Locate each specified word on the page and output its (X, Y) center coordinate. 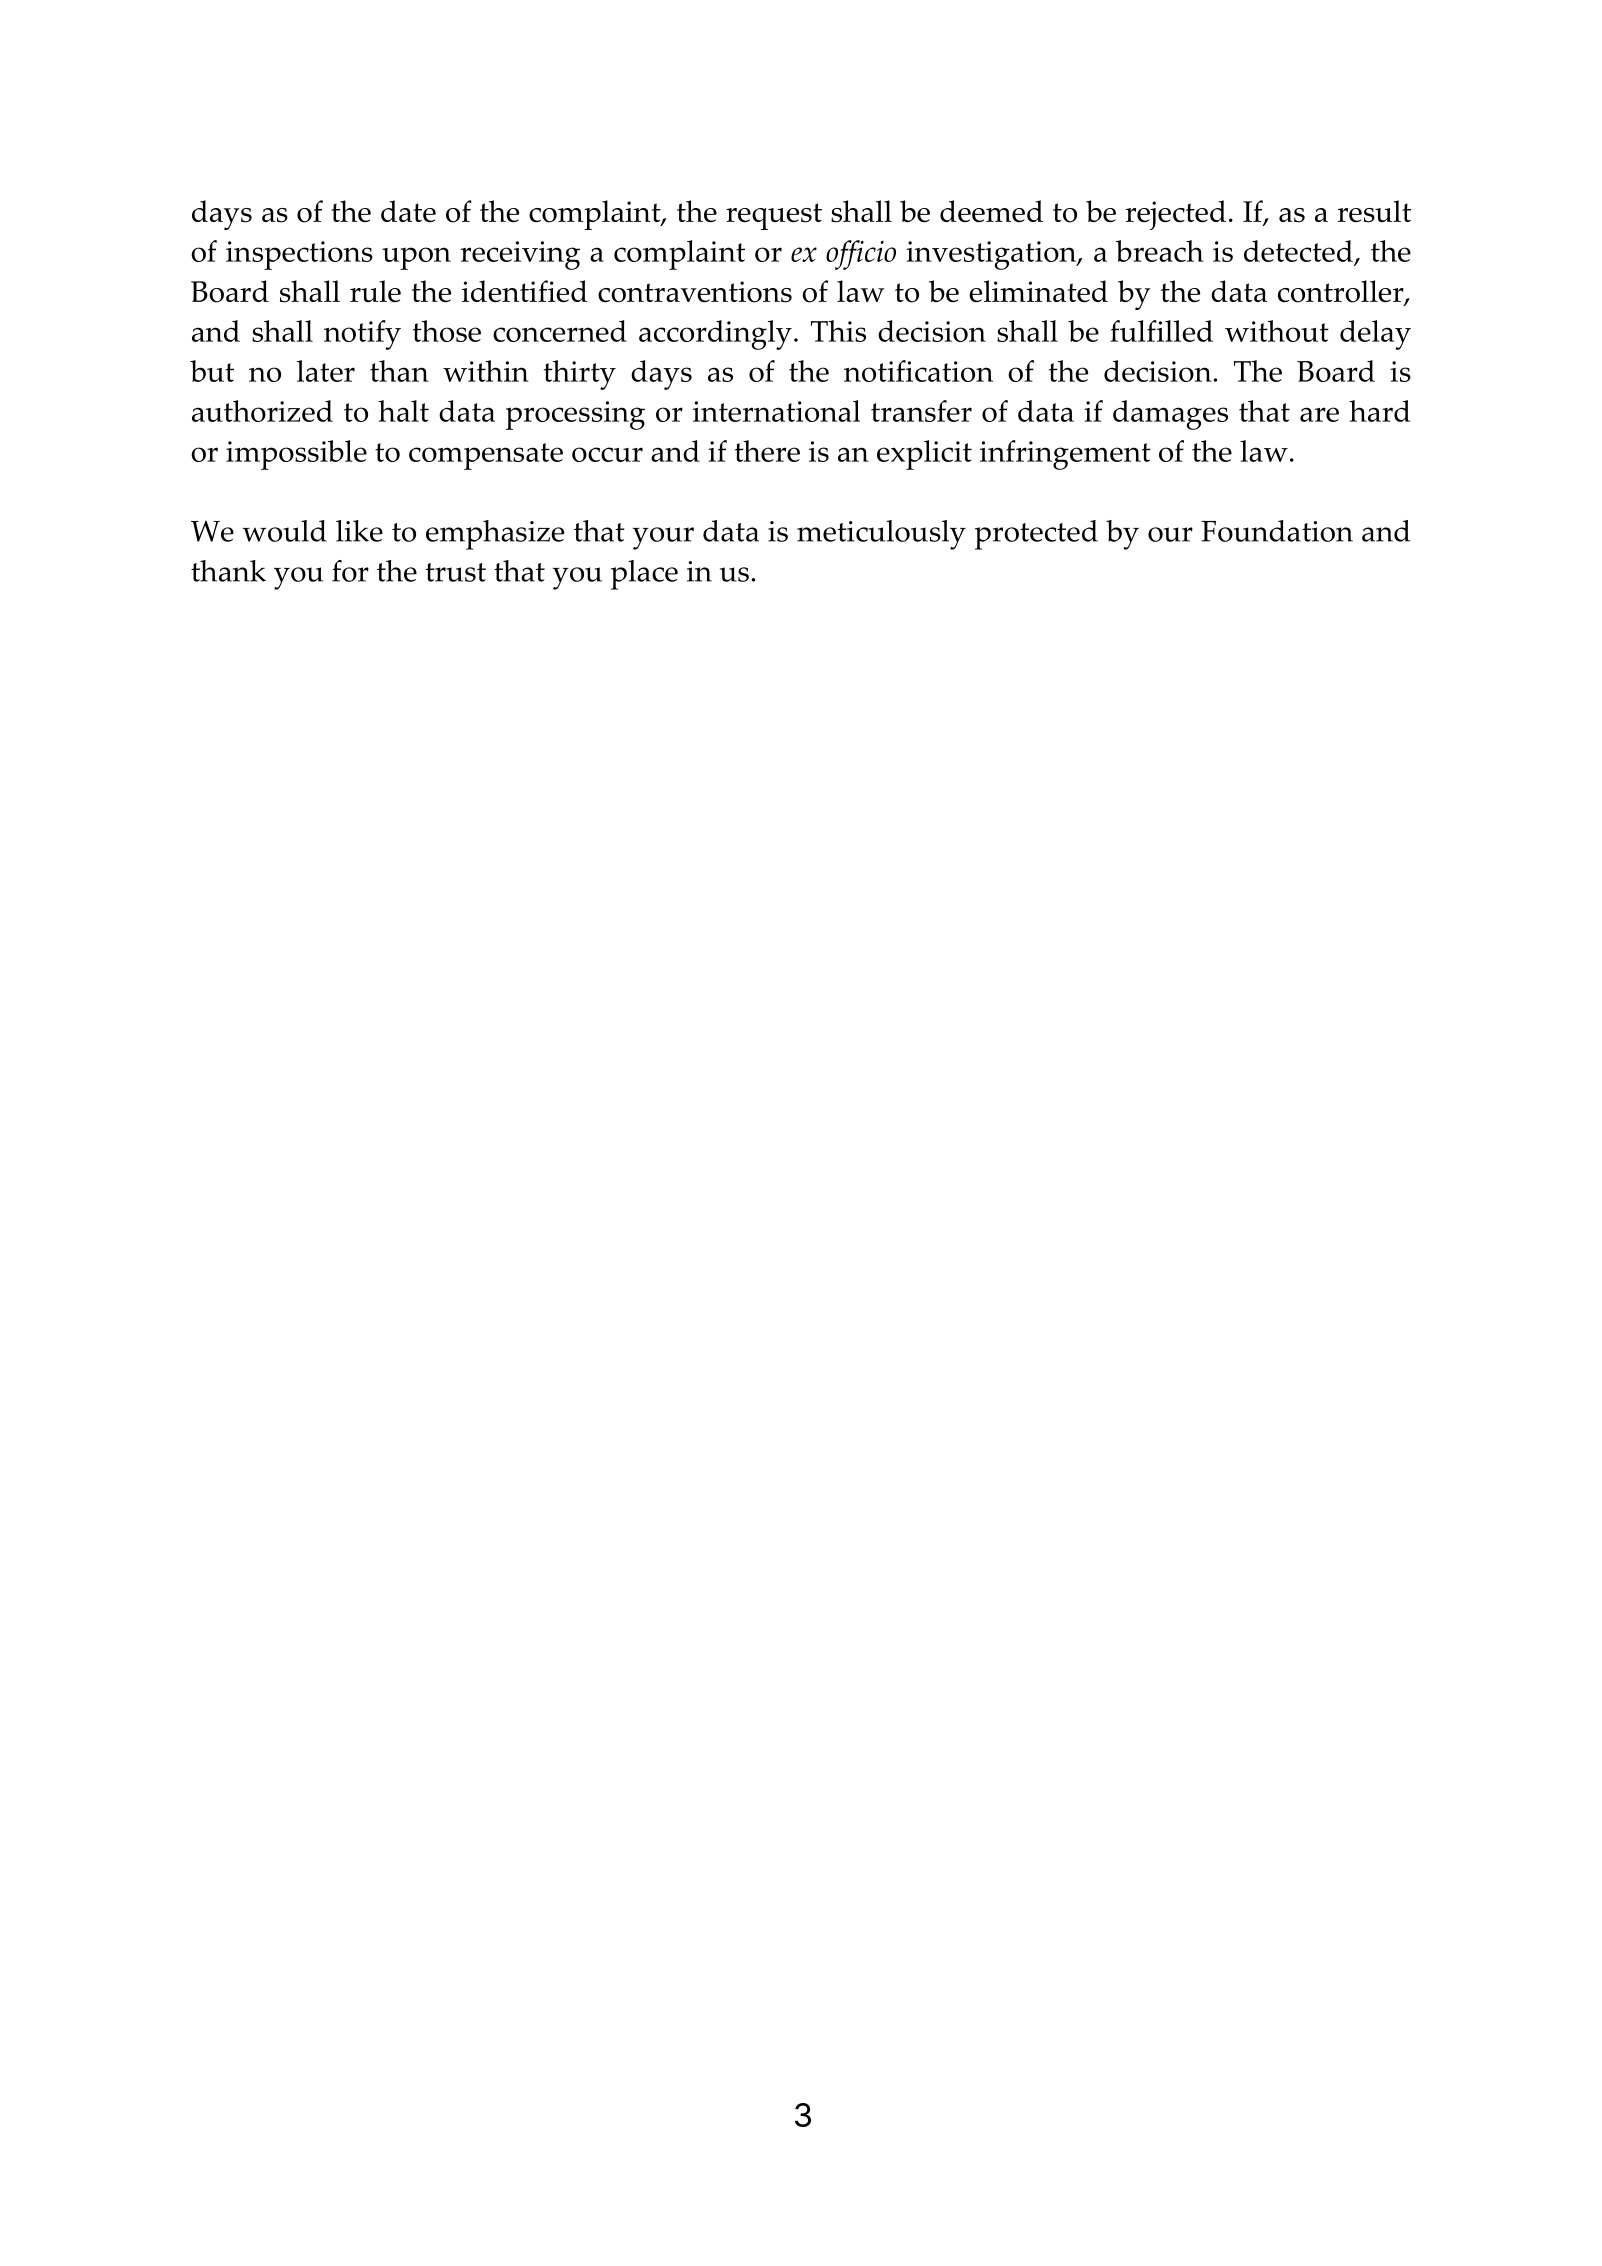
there (767, 451)
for (350, 571)
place (644, 575)
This (838, 331)
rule (375, 291)
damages (1170, 415)
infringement (1065, 455)
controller (1342, 292)
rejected (1176, 215)
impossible (296, 455)
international (776, 411)
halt (403, 411)
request (774, 216)
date (408, 211)
